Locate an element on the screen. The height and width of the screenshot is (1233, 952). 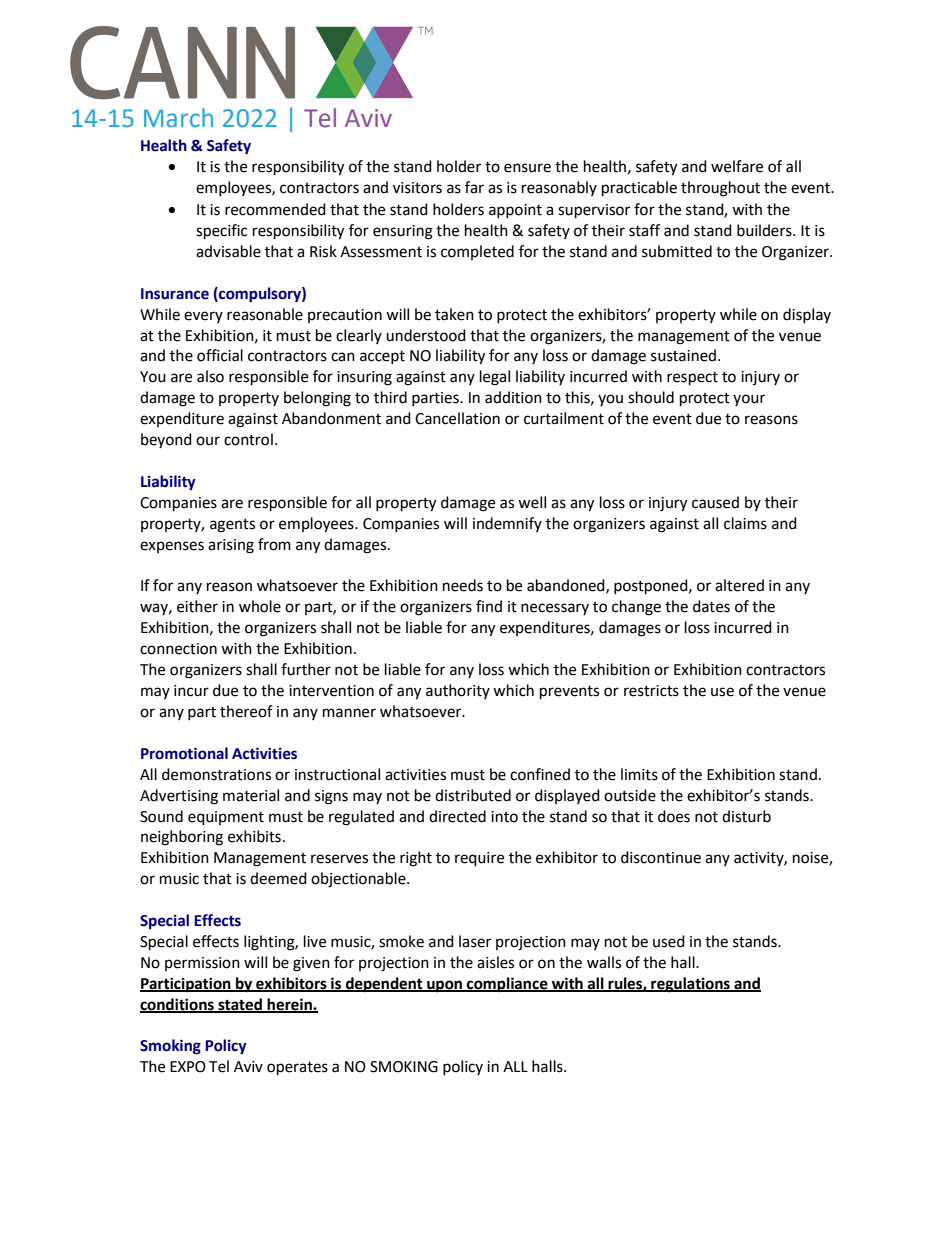
legal is located at coordinates (495, 378).
